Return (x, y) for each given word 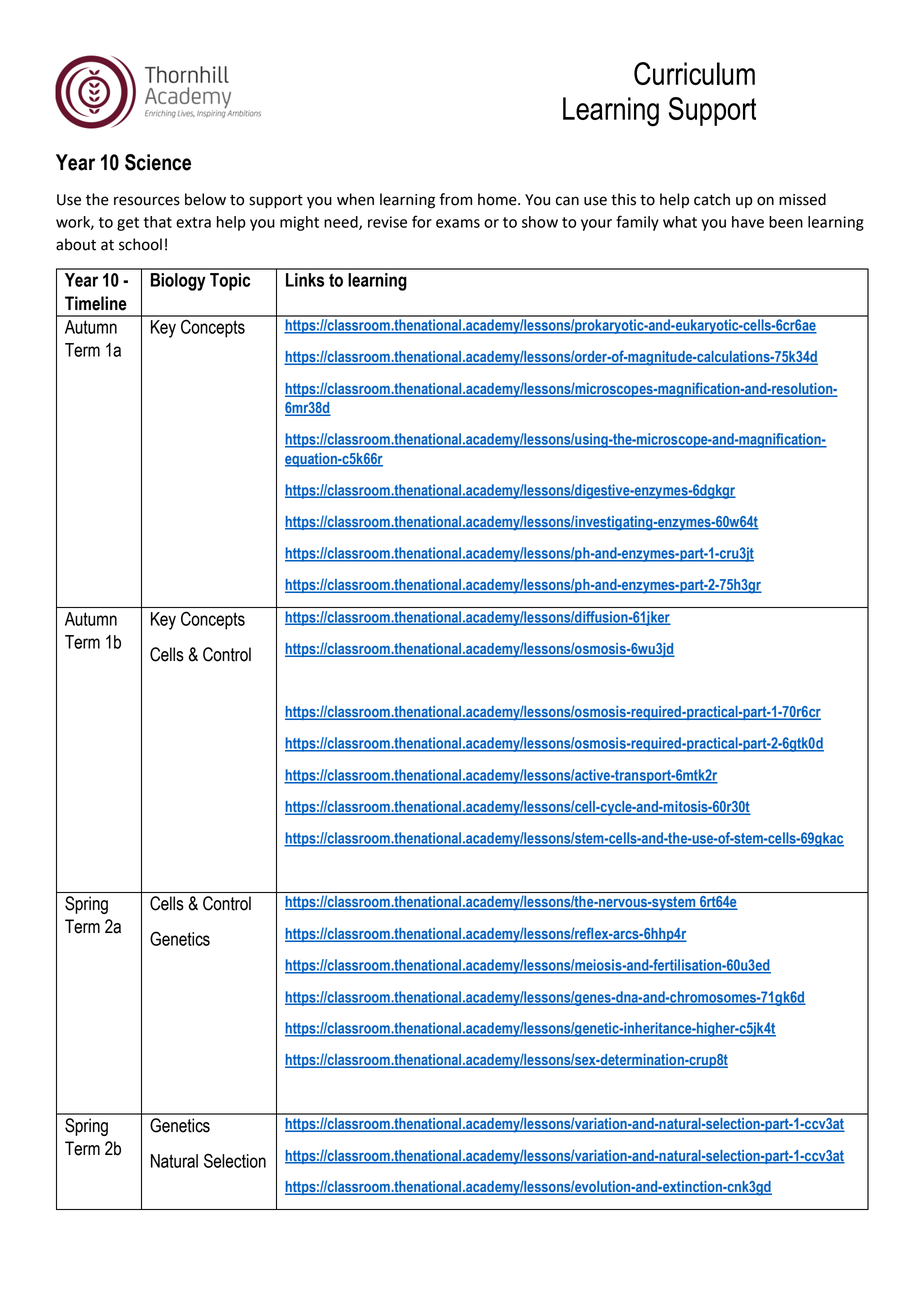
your (596, 225)
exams (458, 223)
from (455, 199)
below (205, 199)
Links (305, 280)
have (748, 222)
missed (802, 199)
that (158, 222)
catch (712, 199)
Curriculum (694, 73)
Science (158, 162)
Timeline (96, 303)
